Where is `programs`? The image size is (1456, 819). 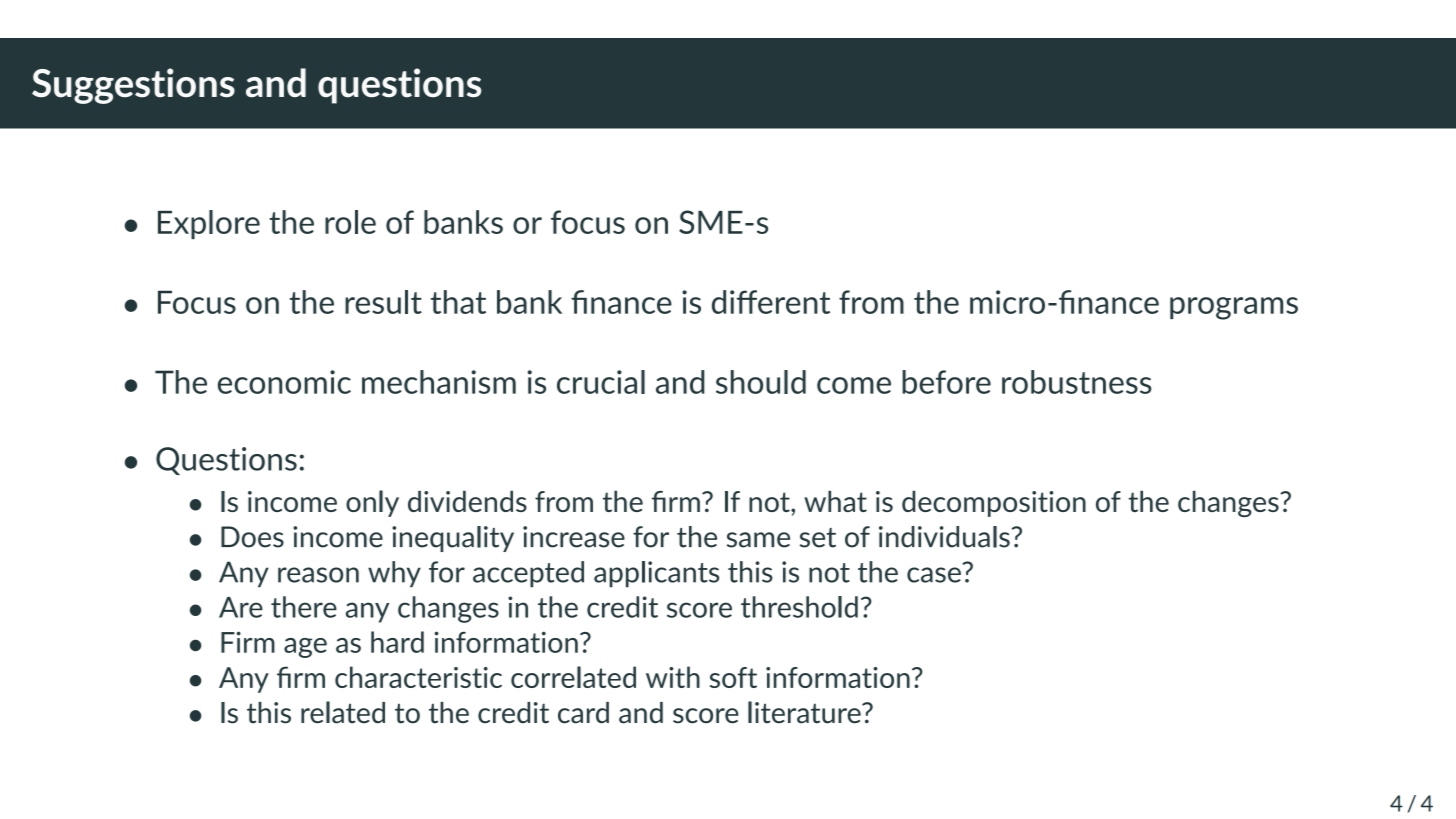 programs is located at coordinates (1234, 308).
